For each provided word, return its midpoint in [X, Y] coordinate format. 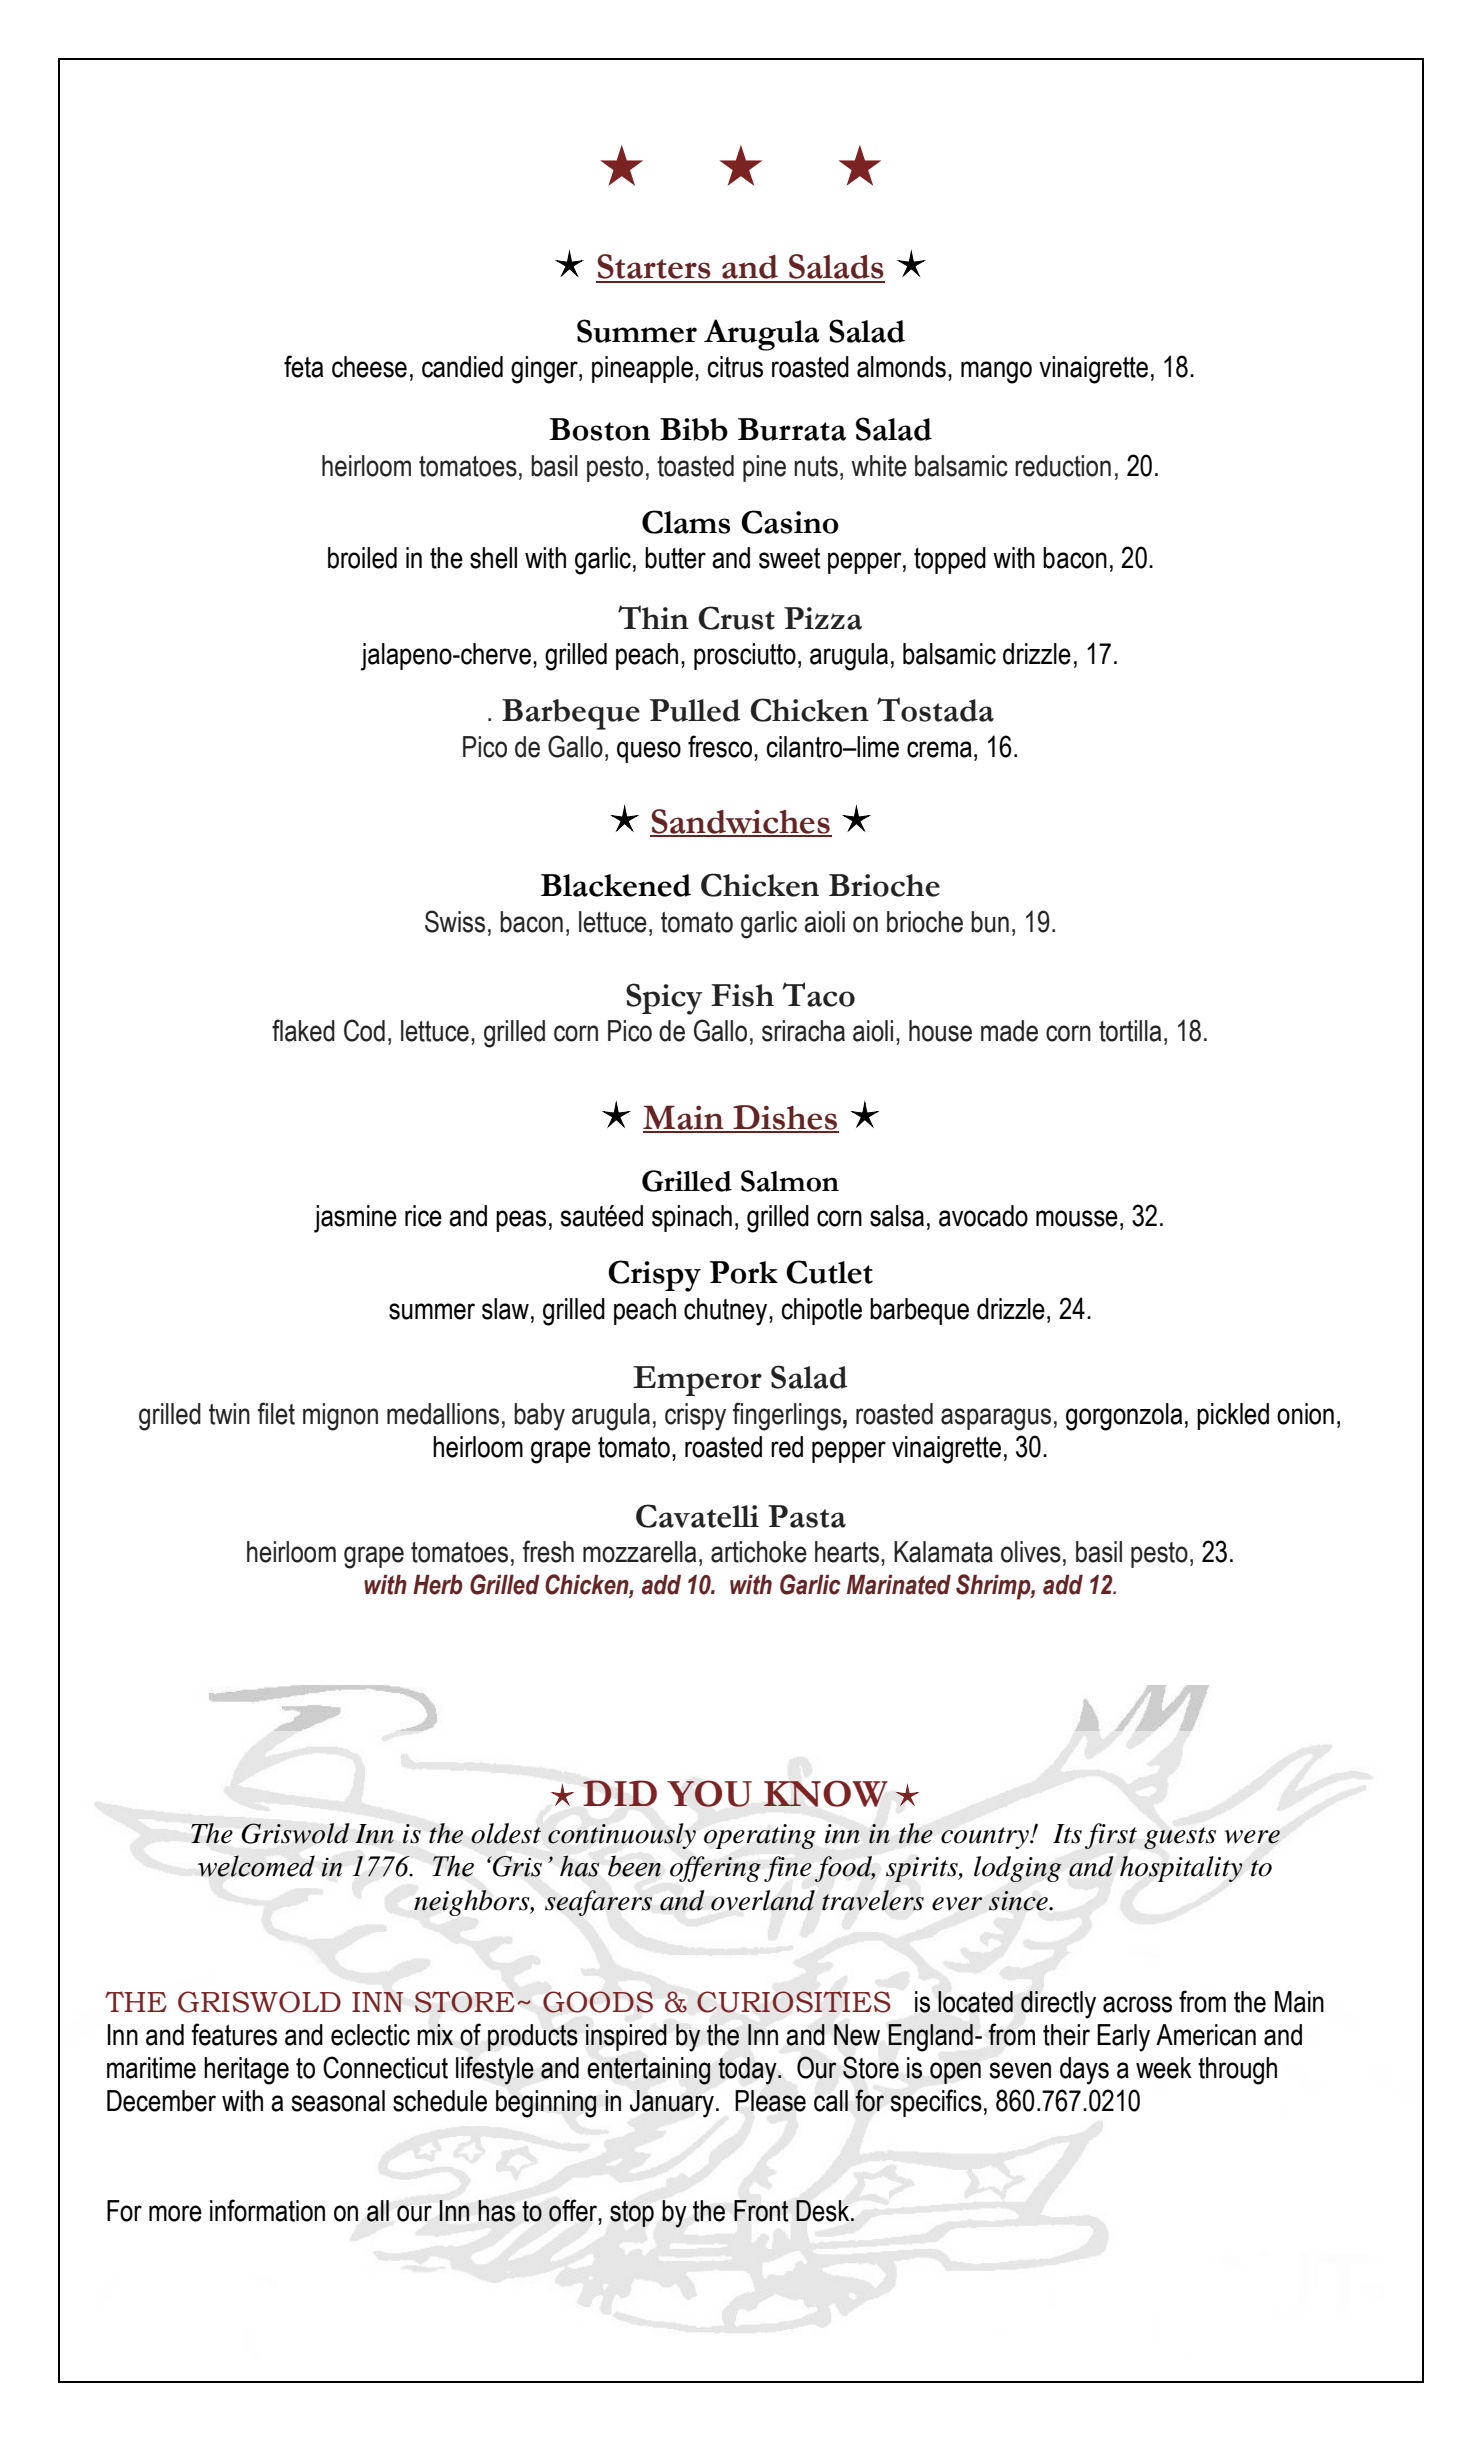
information [267, 2210]
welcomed [256, 1866]
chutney [727, 1312]
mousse [1077, 1218]
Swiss [455, 921]
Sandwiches [741, 822]
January [672, 2104]
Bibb [694, 429]
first [1111, 1836]
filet [276, 1413]
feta [303, 366]
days [1084, 2071]
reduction [1063, 466]
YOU [709, 1793]
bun [990, 922]
